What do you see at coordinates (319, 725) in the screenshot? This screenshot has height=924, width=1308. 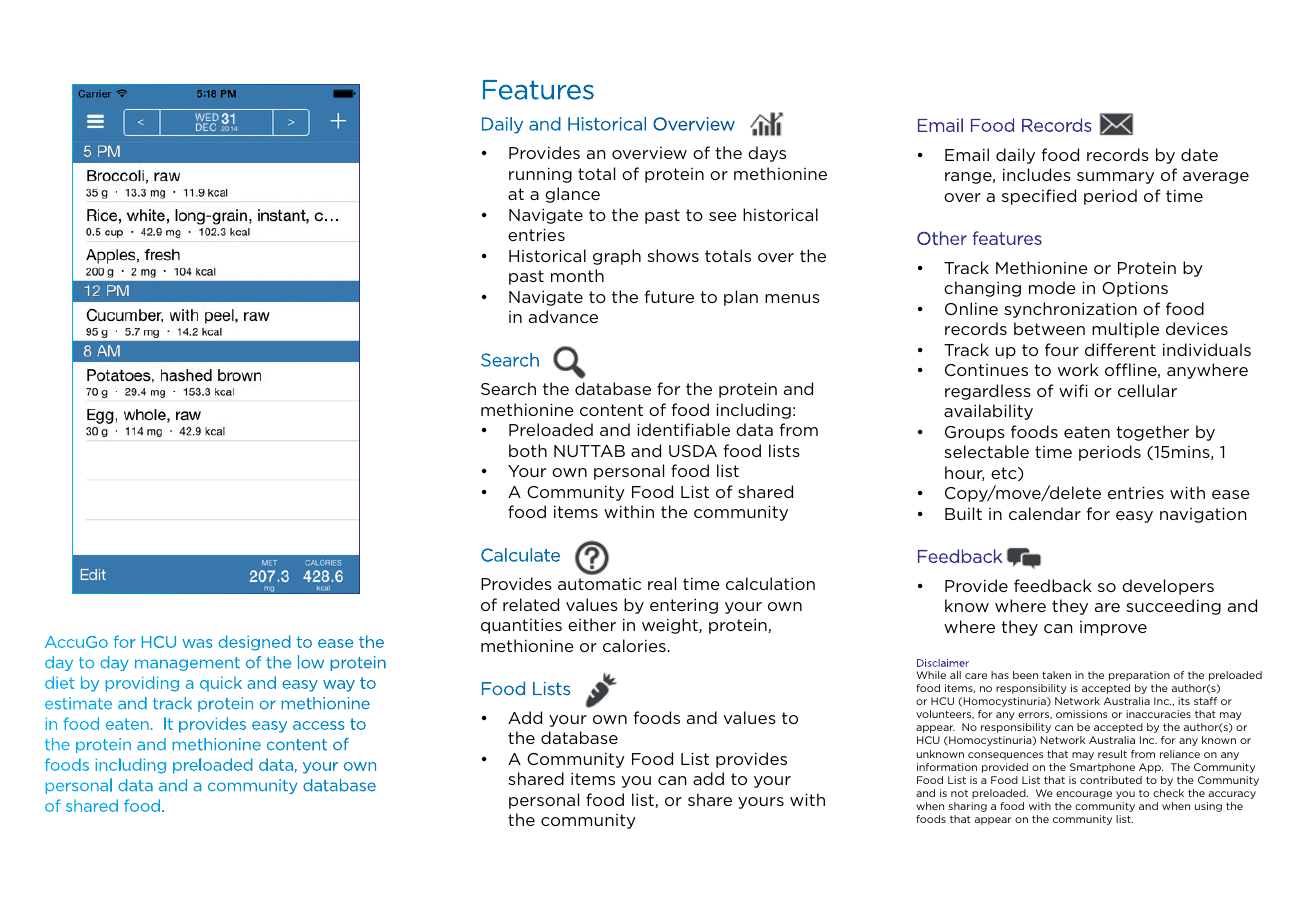 I see `access` at bounding box center [319, 725].
